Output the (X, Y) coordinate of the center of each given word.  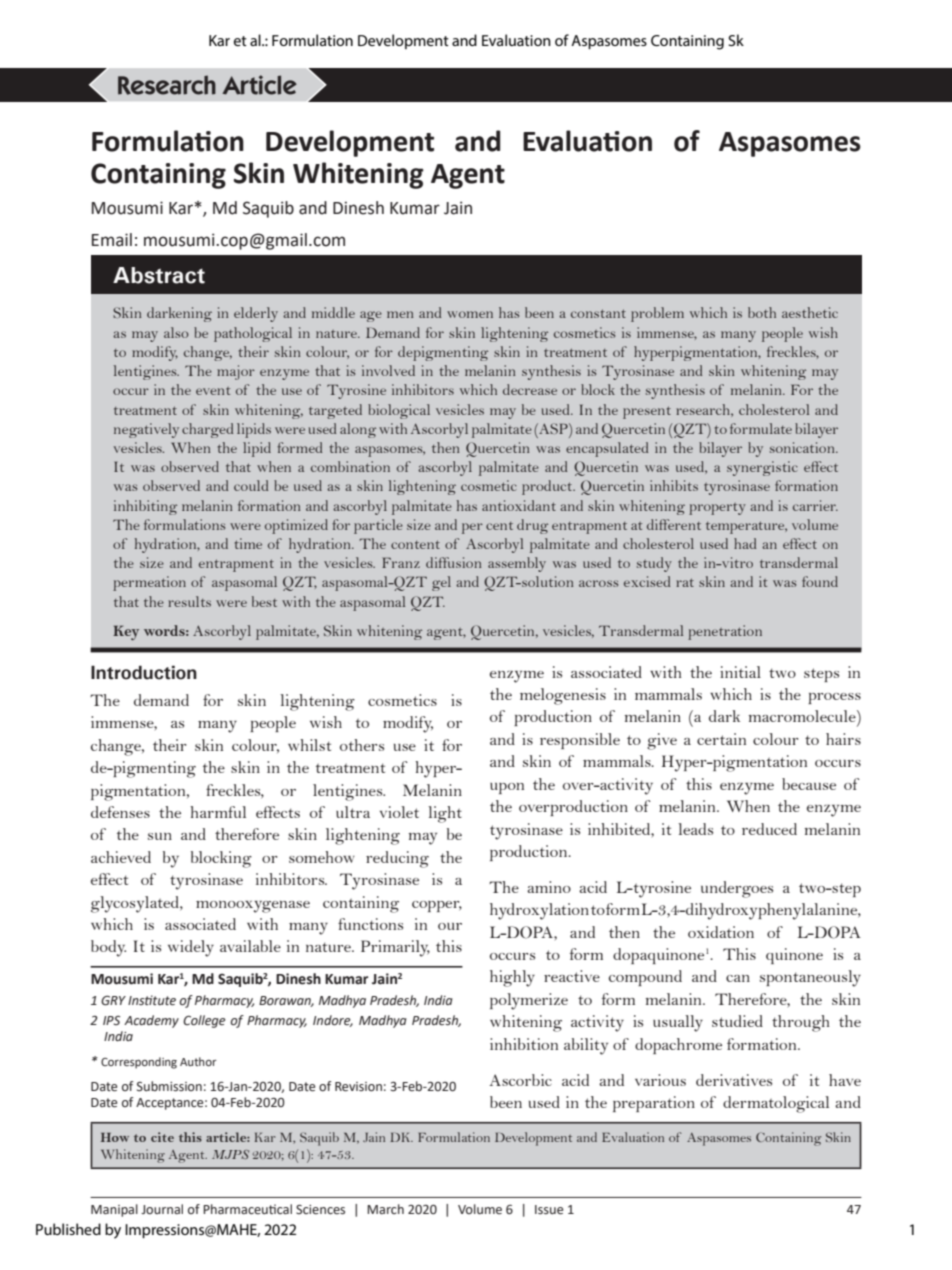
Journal (162, 1209)
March (385, 1209)
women (470, 314)
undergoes (737, 889)
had (745, 543)
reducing (397, 859)
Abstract (159, 275)
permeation (149, 583)
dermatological (776, 1104)
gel (441, 583)
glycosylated (136, 904)
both (762, 312)
